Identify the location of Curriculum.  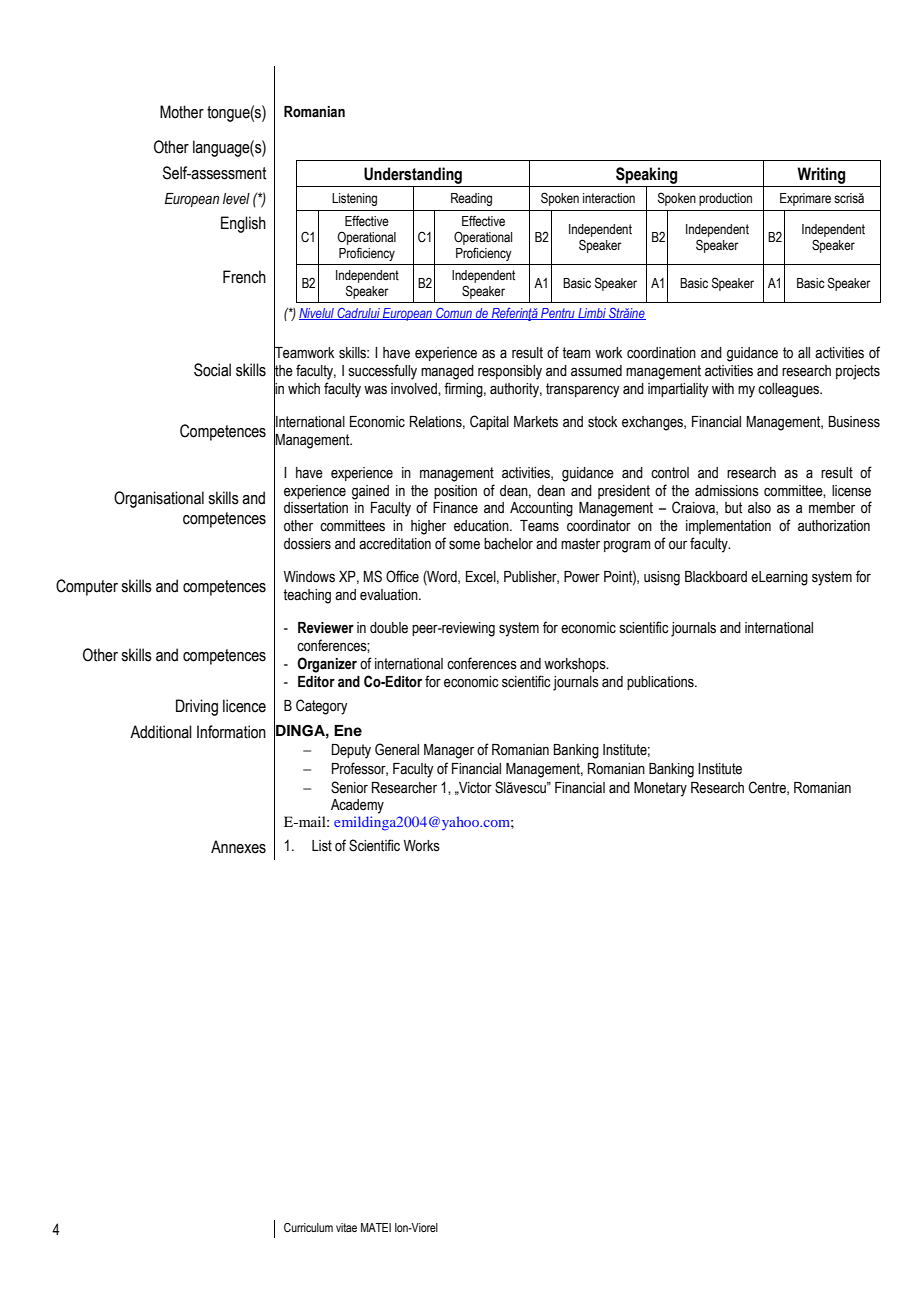
(308, 1227).
